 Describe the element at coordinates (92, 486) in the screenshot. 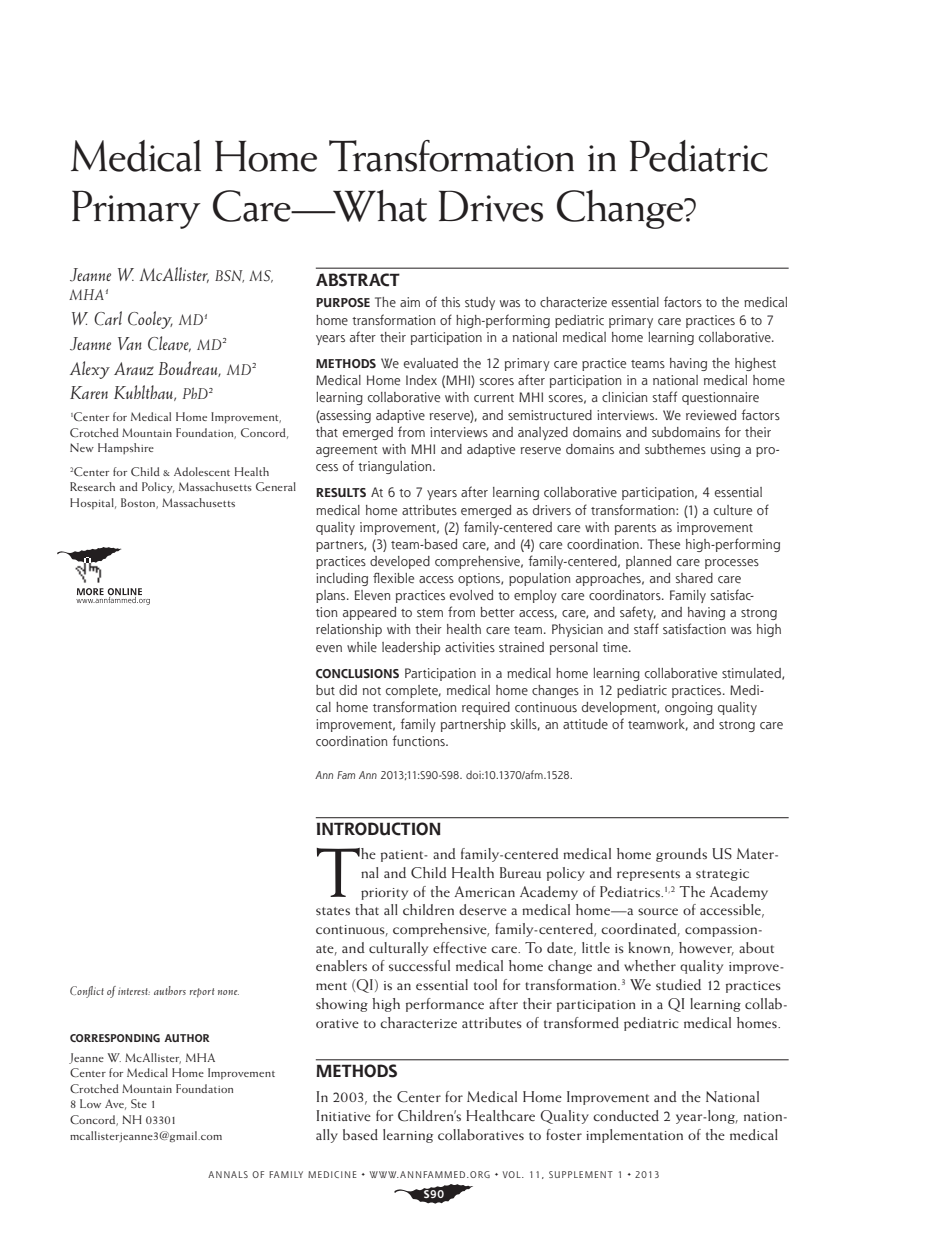

I see `Research` at that location.
